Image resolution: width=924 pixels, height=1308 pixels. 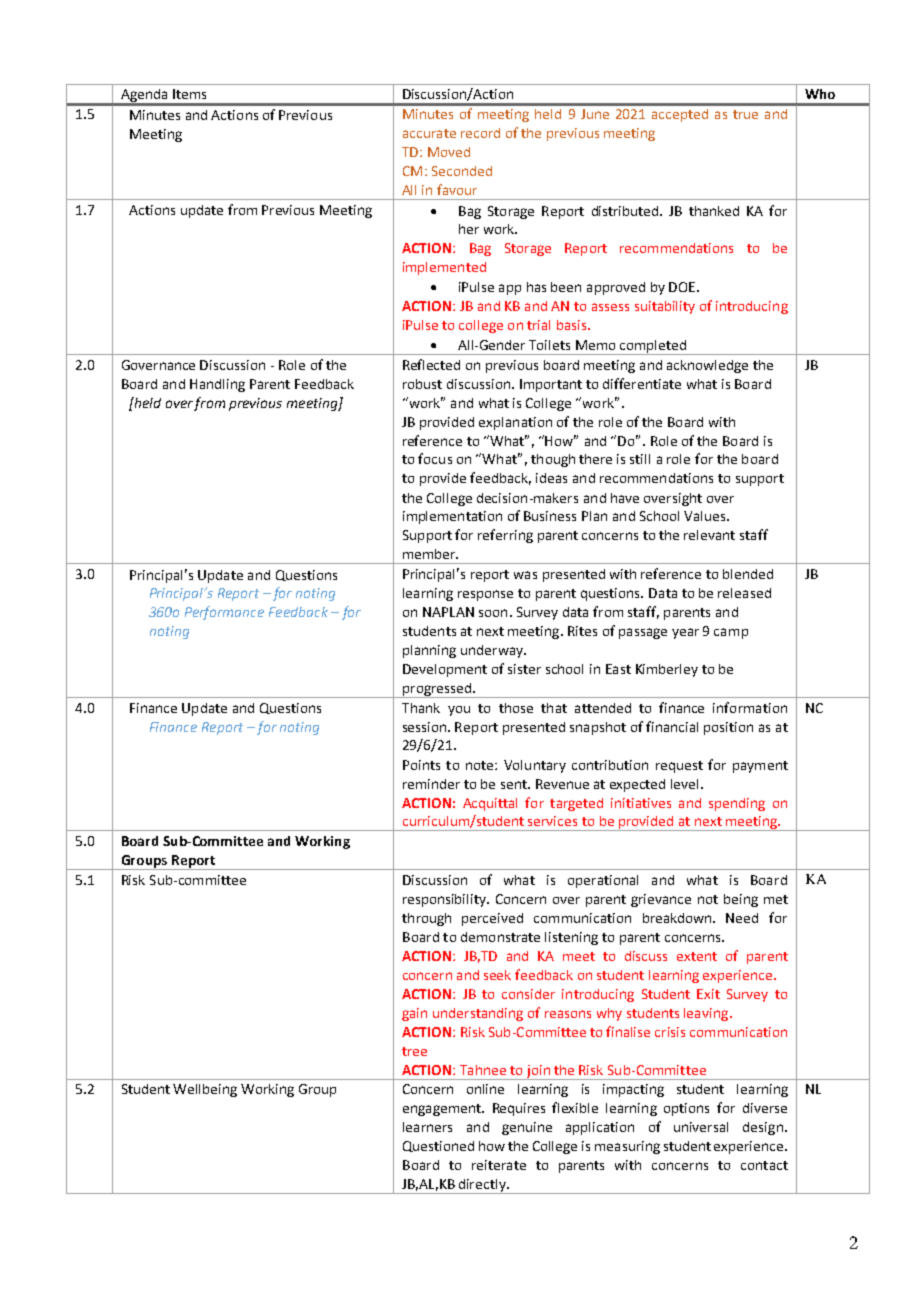 What do you see at coordinates (490, 804) in the image?
I see `Acquittal` at bounding box center [490, 804].
